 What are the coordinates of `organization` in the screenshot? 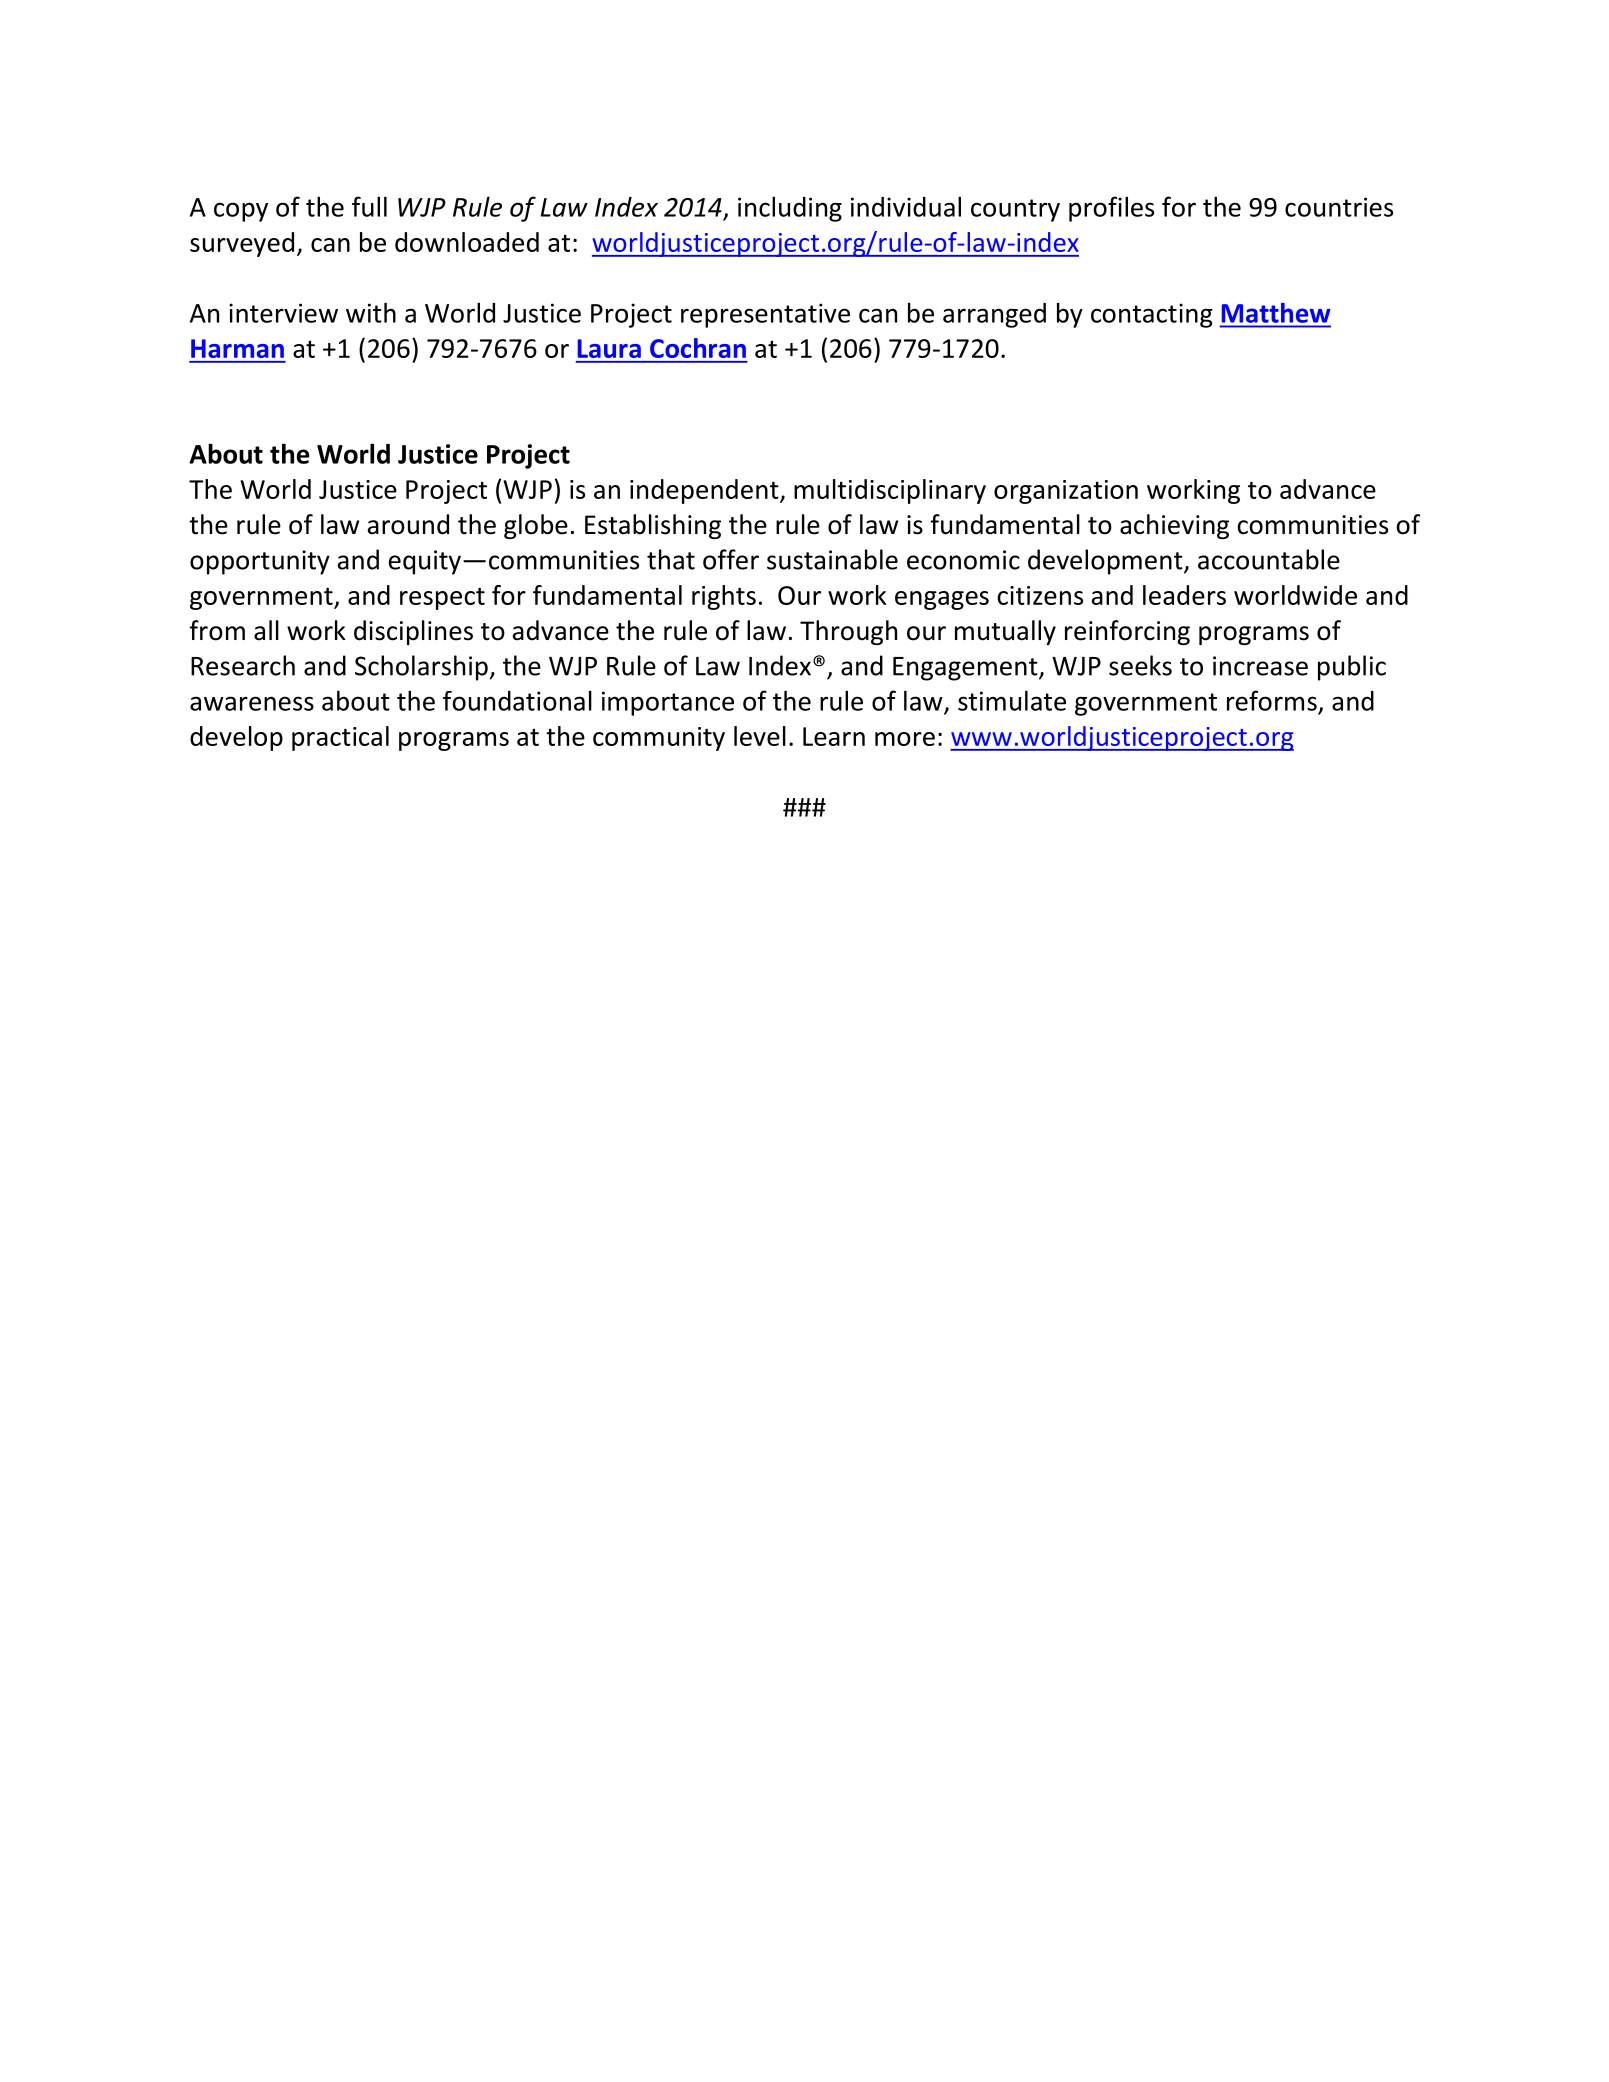 It's located at (1066, 492).
